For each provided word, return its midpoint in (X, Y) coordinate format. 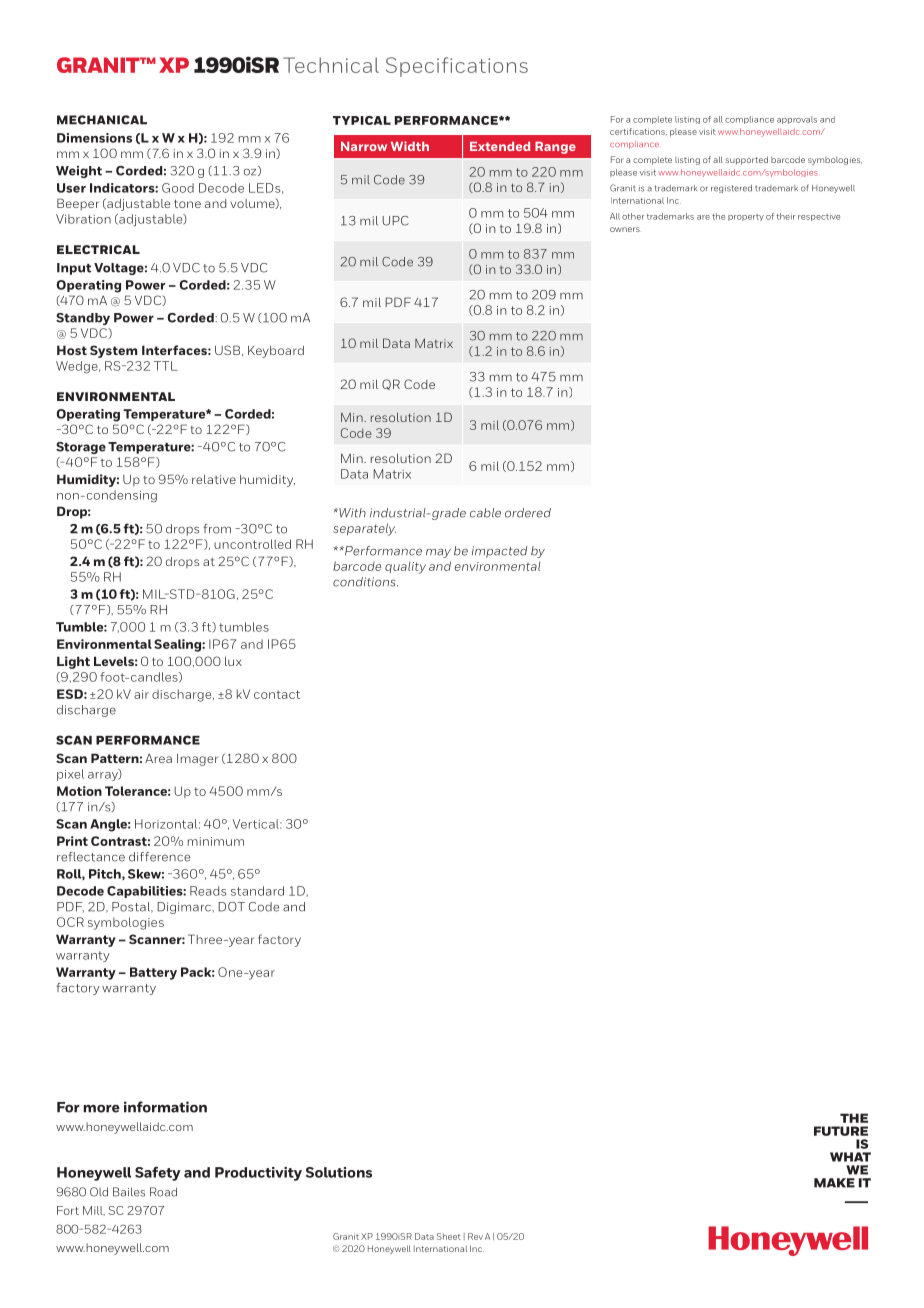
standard (257, 891)
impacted (499, 552)
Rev (475, 1236)
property (746, 217)
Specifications (457, 67)
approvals (797, 120)
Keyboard (276, 352)
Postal (132, 907)
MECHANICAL (102, 120)
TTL (166, 366)
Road (163, 1192)
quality (405, 568)
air (141, 694)
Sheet (449, 1236)
